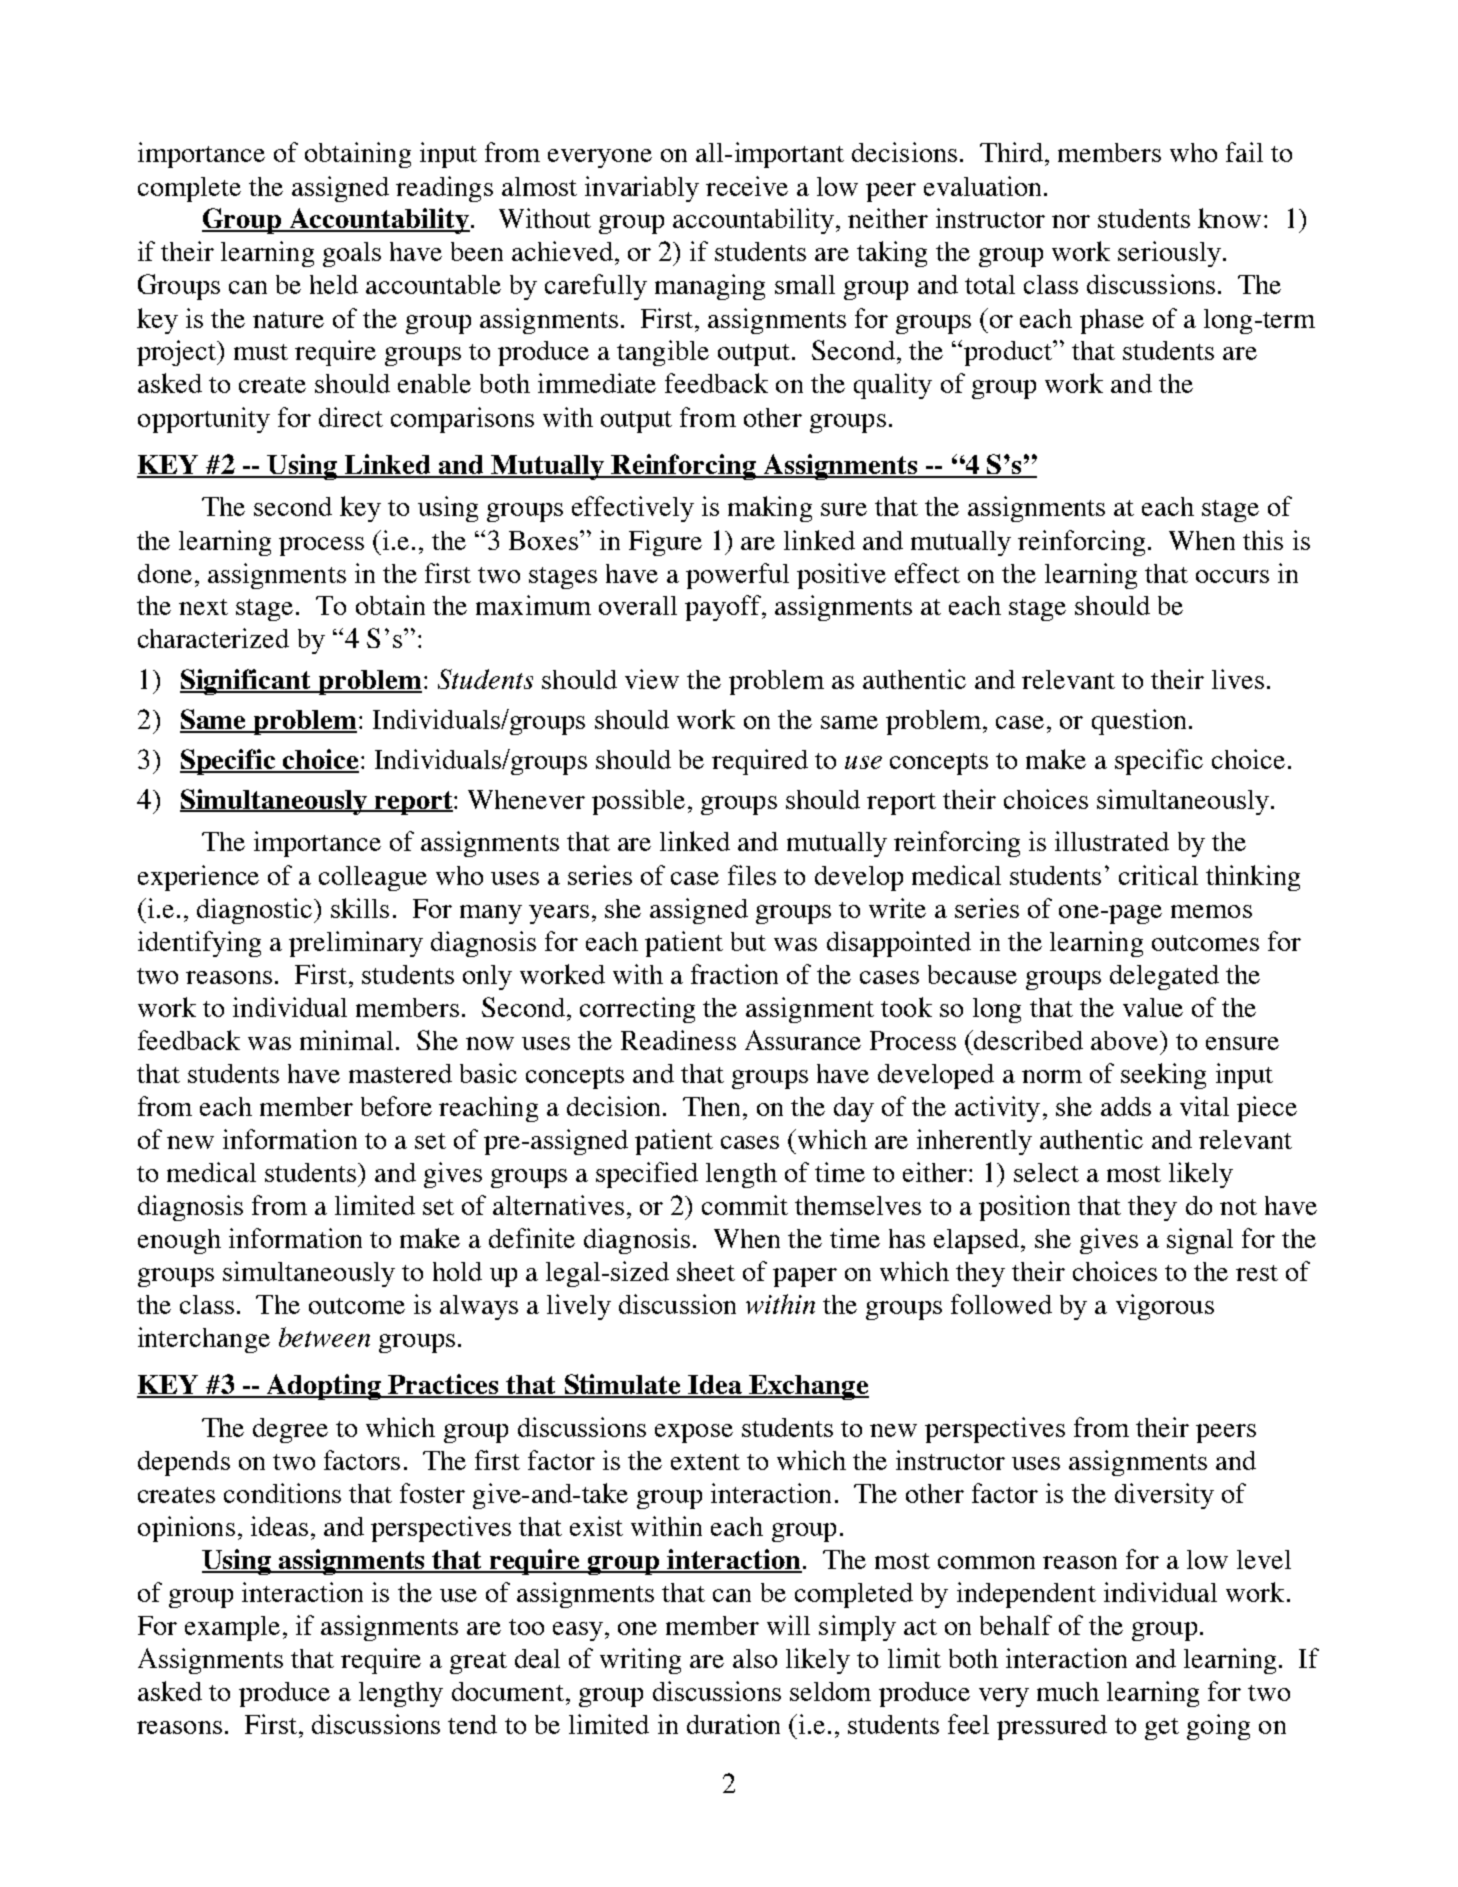  What do you see at coordinates (256, 911) in the screenshot?
I see `diagnostic` at bounding box center [256, 911].
